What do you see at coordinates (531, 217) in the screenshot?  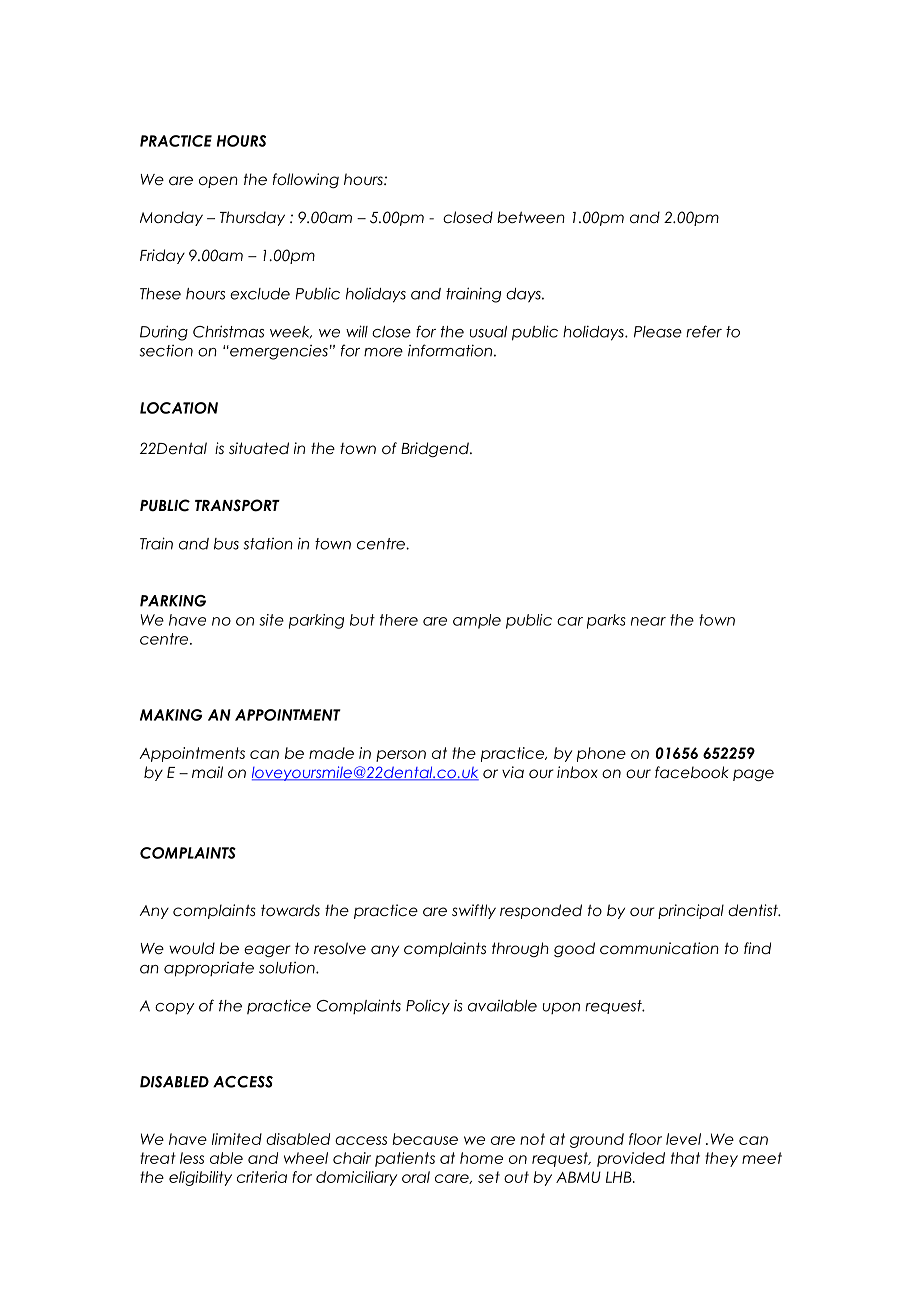 I see `between` at bounding box center [531, 217].
